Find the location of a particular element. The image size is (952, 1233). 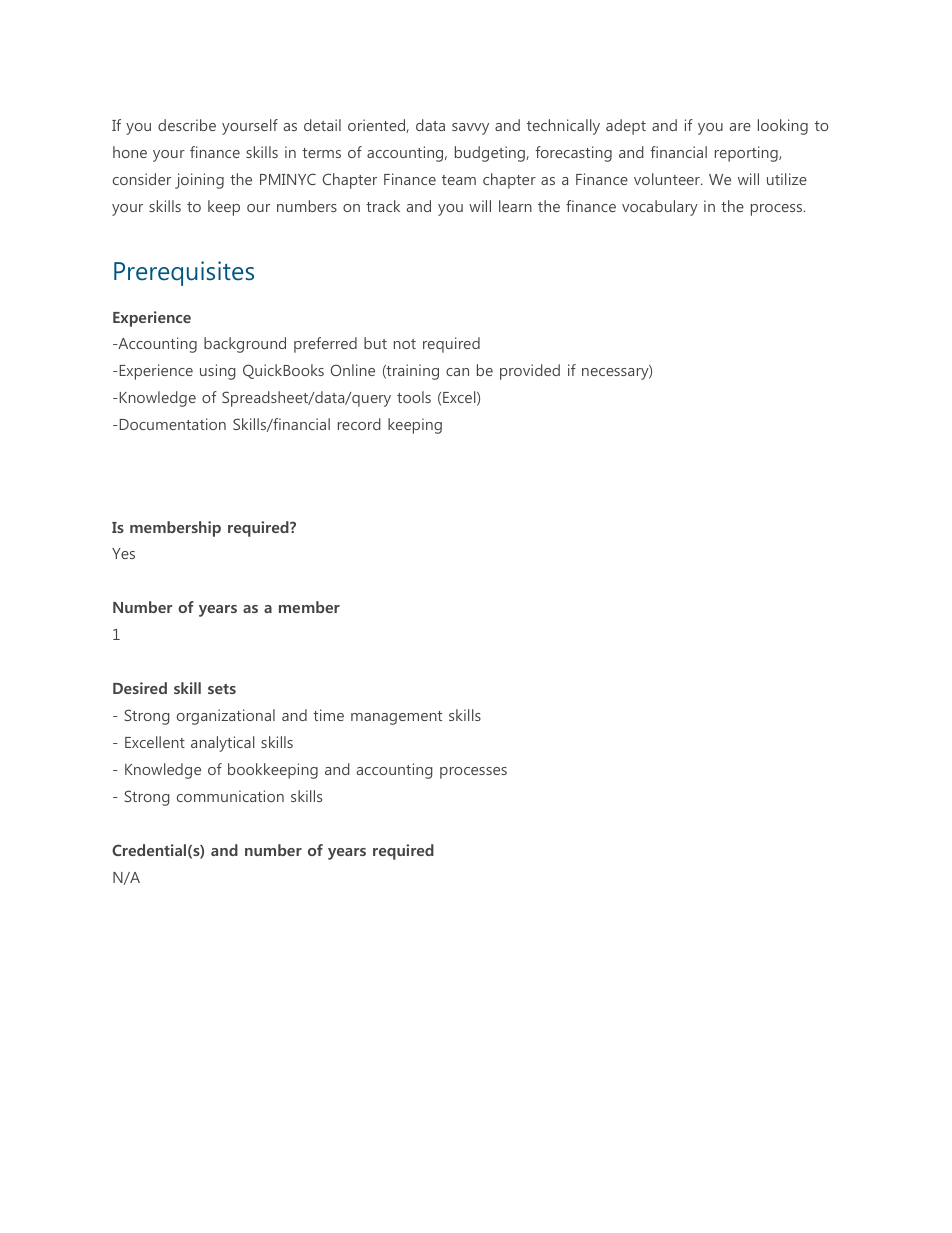

budgeting is located at coordinates (491, 154).
